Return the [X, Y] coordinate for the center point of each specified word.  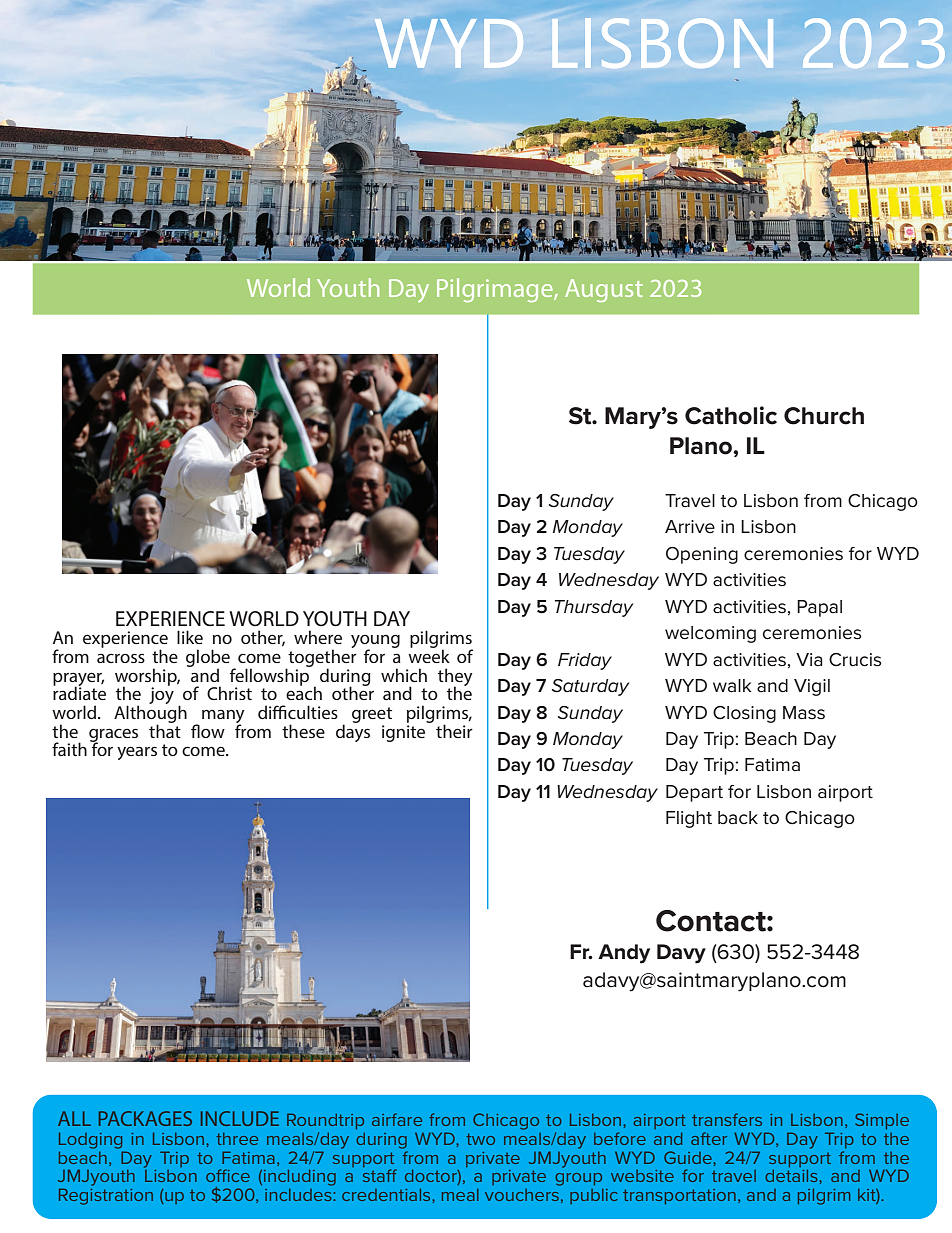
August [604, 290]
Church [824, 416]
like [190, 637]
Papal [819, 608]
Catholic [731, 415]
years [137, 753]
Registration [106, 1196]
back [738, 818]
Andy [624, 954]
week [429, 655]
